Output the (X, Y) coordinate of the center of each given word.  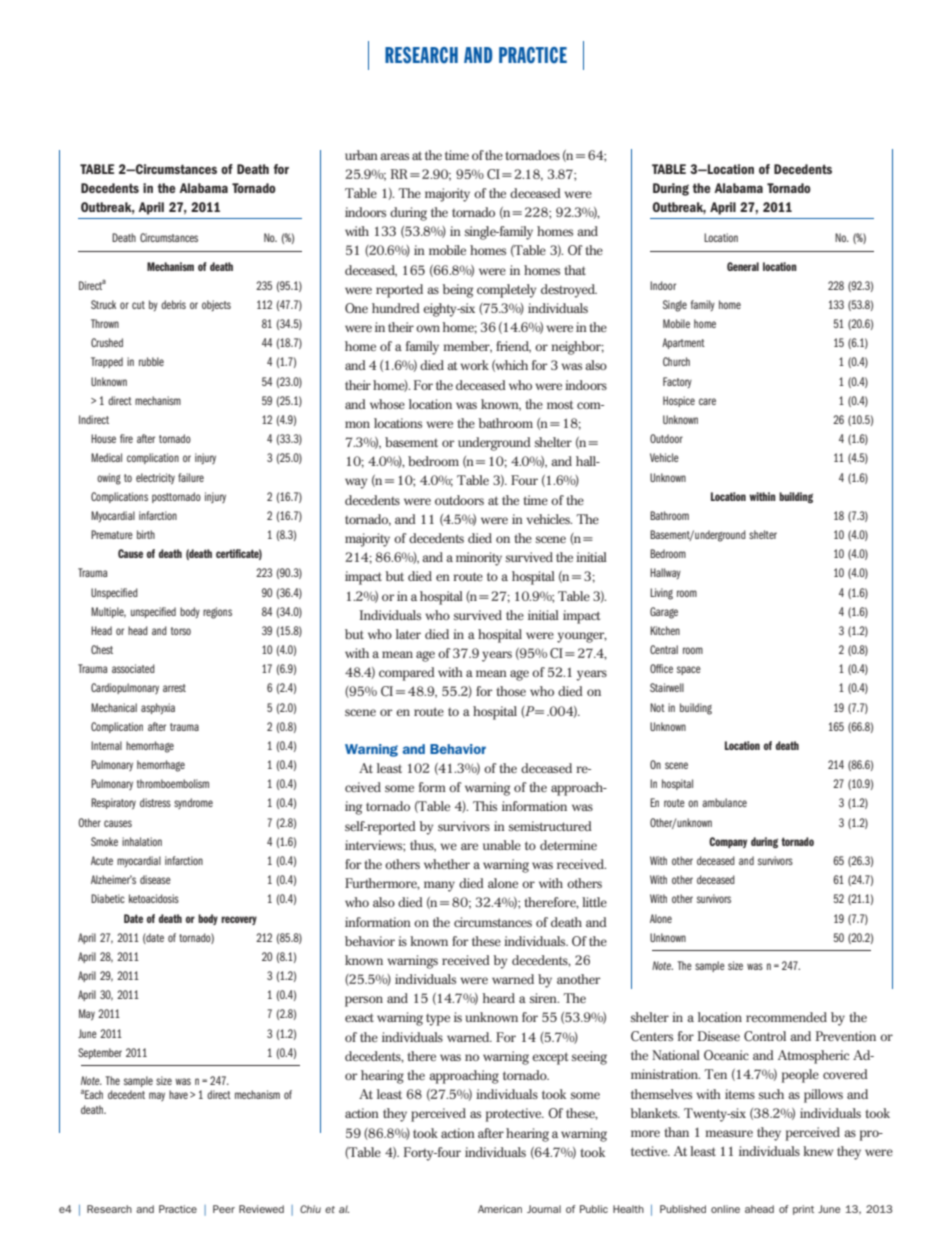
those (511, 691)
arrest (174, 688)
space (689, 670)
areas (394, 156)
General (743, 266)
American (500, 1209)
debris (173, 304)
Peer (224, 1209)
